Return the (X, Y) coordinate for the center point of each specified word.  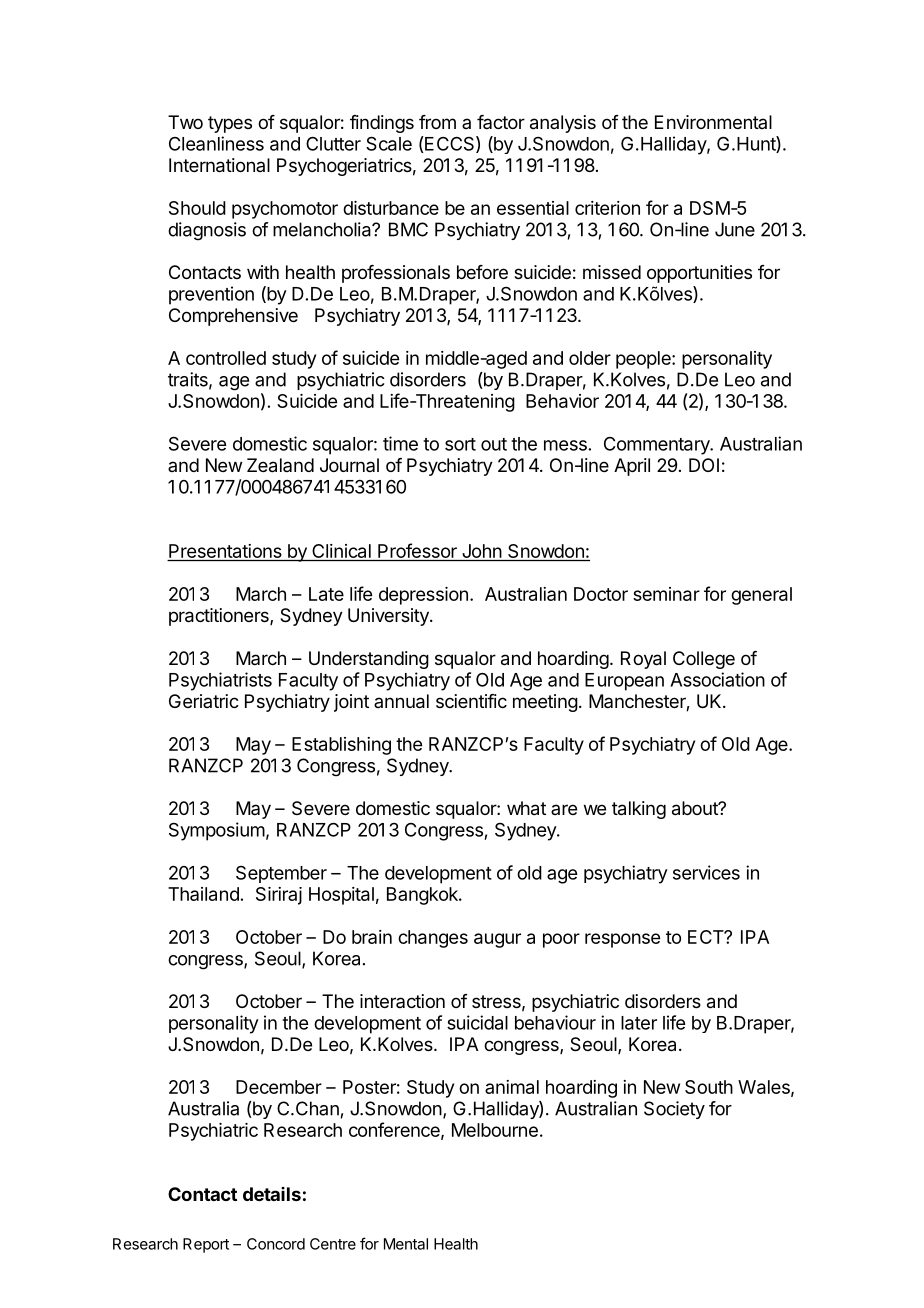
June (735, 229)
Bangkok (423, 896)
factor (501, 122)
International (219, 165)
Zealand (280, 465)
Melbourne (495, 1130)
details (272, 1194)
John (481, 552)
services (706, 872)
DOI (704, 465)
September (281, 874)
